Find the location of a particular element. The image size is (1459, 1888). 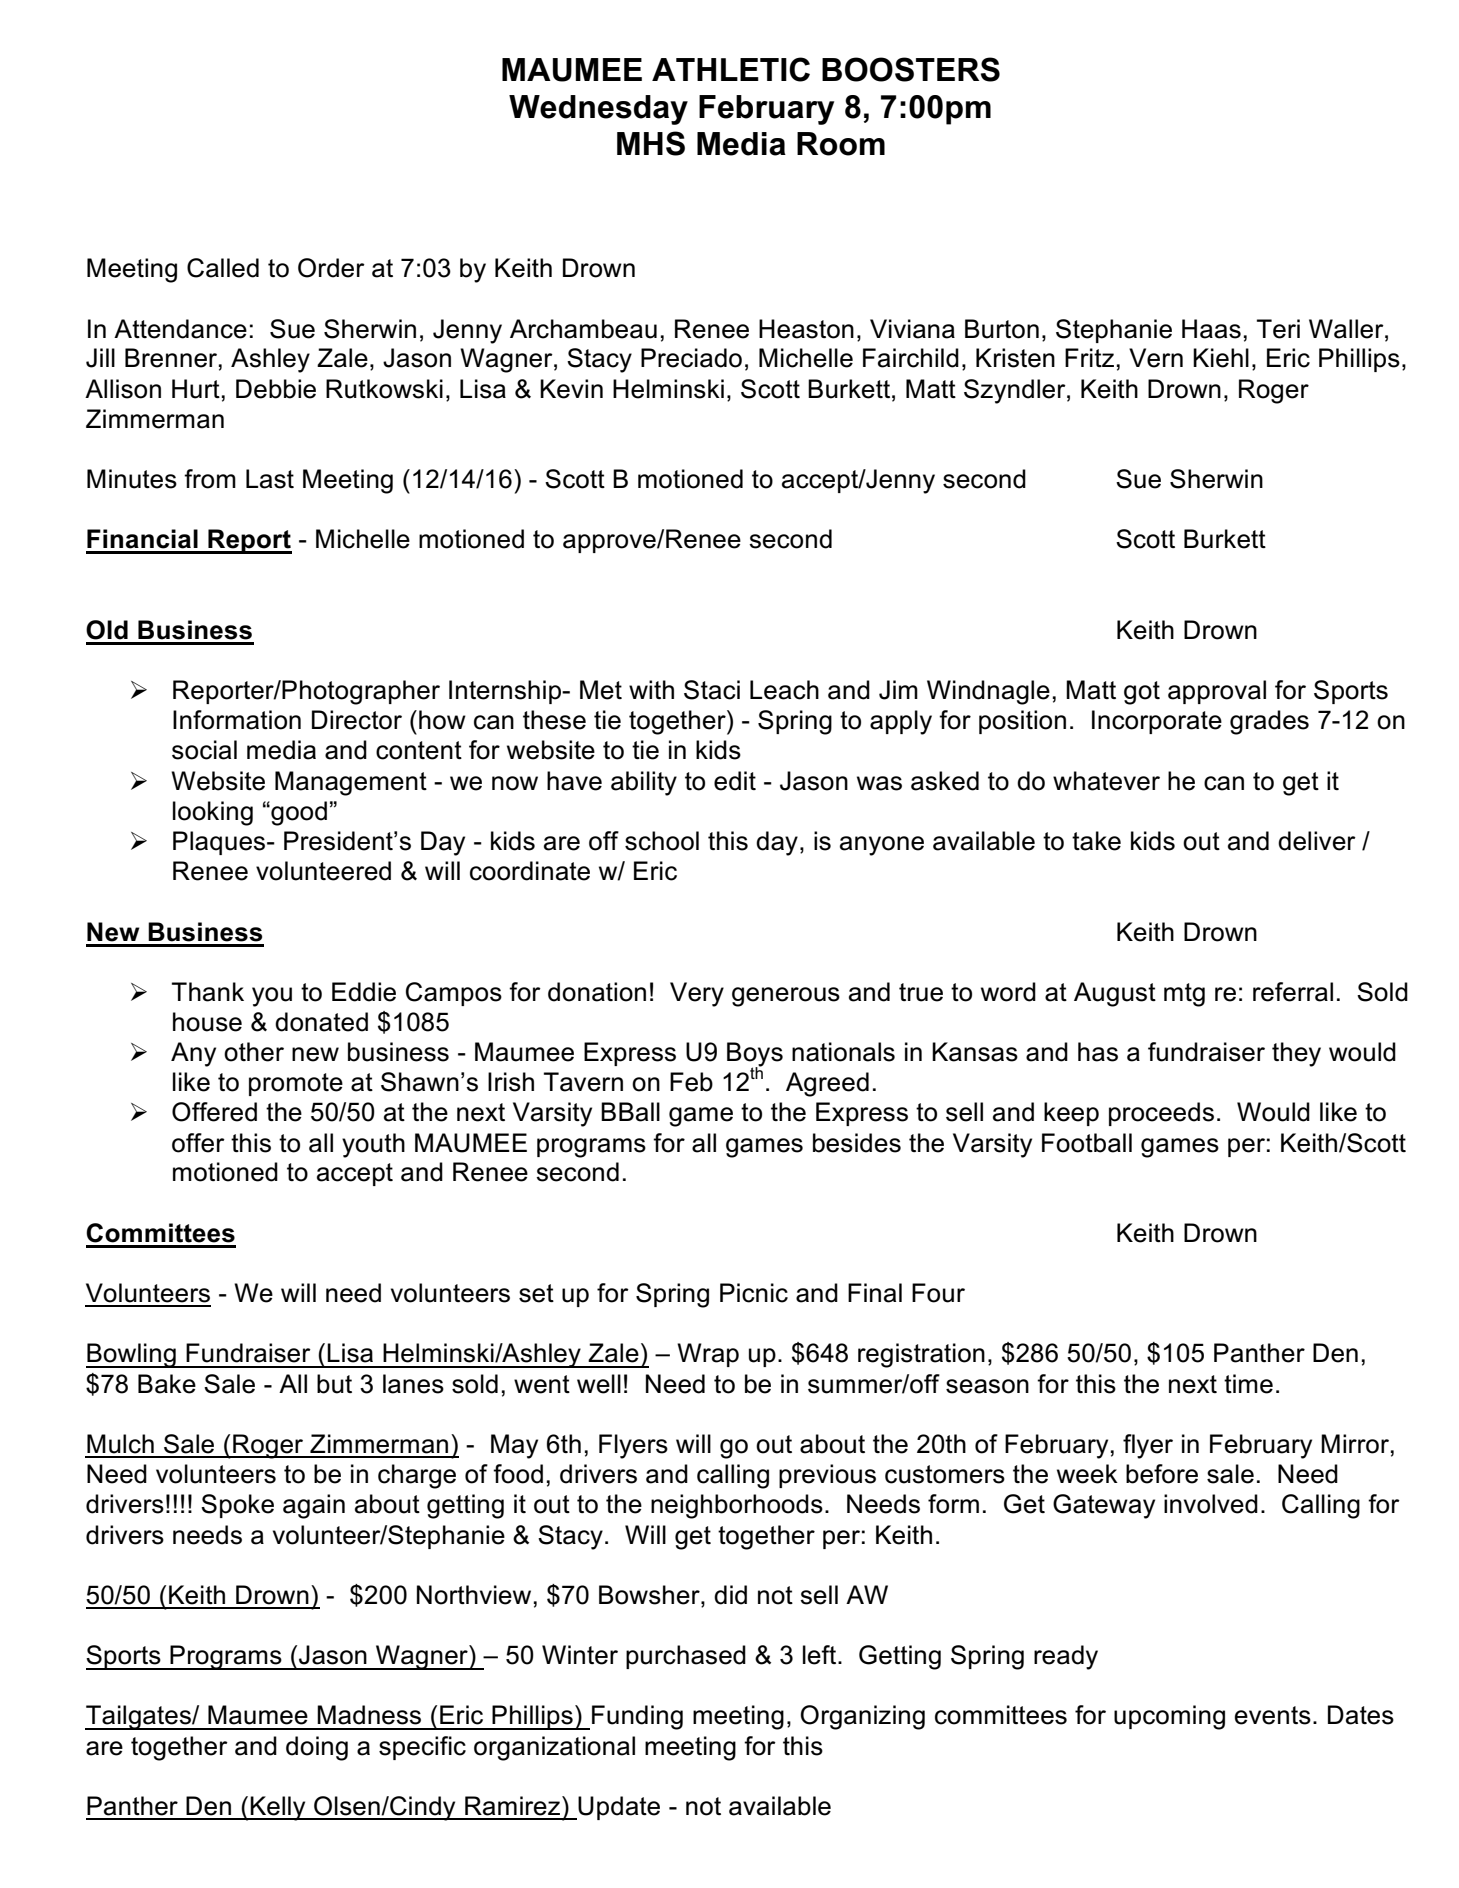

Funding is located at coordinates (637, 1717).
